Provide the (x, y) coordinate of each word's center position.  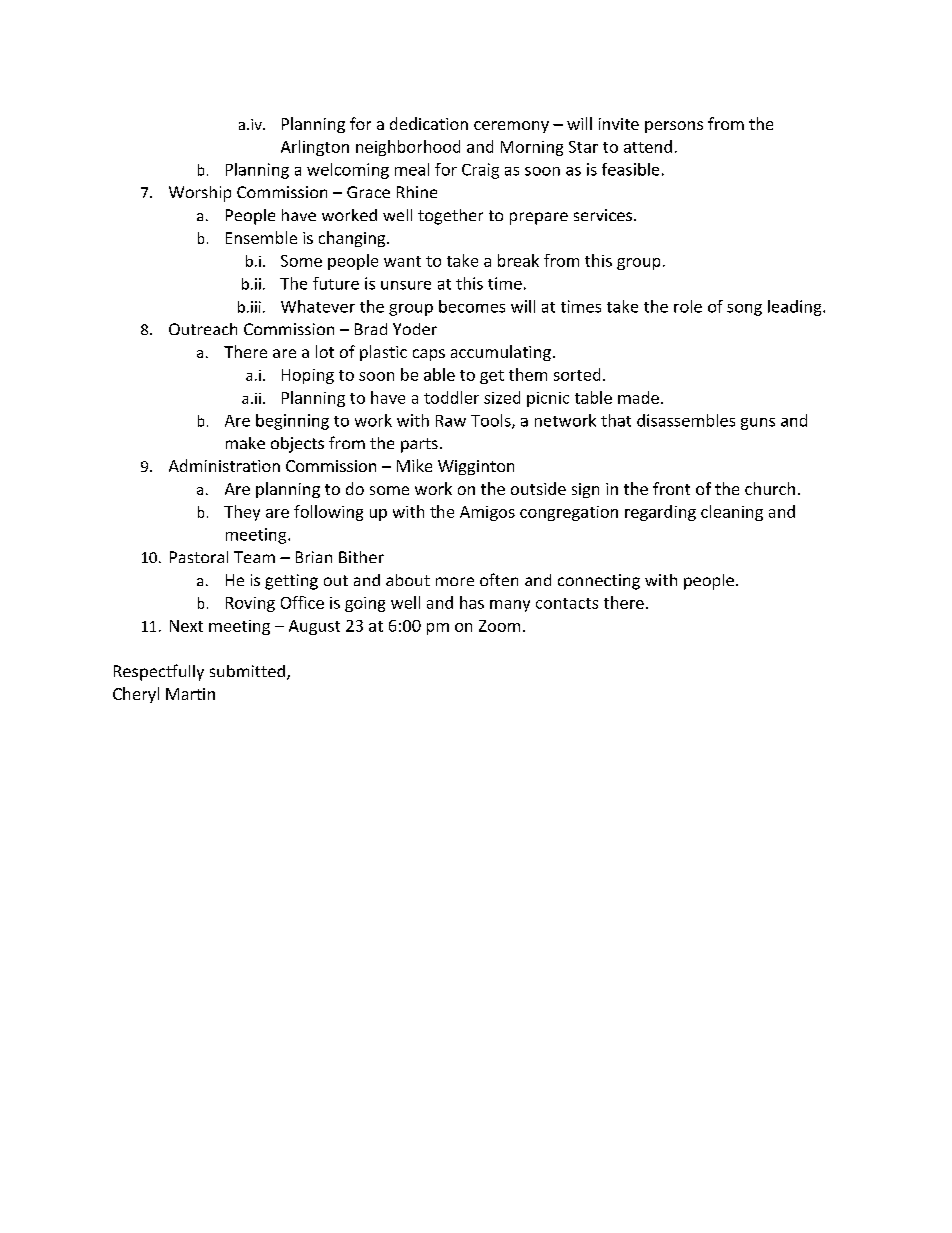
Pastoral (199, 557)
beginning (292, 422)
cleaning (732, 513)
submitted (247, 671)
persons (674, 127)
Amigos (487, 513)
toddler (451, 397)
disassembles (686, 420)
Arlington (315, 148)
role (688, 306)
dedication (429, 123)
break (518, 260)
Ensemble (261, 237)
